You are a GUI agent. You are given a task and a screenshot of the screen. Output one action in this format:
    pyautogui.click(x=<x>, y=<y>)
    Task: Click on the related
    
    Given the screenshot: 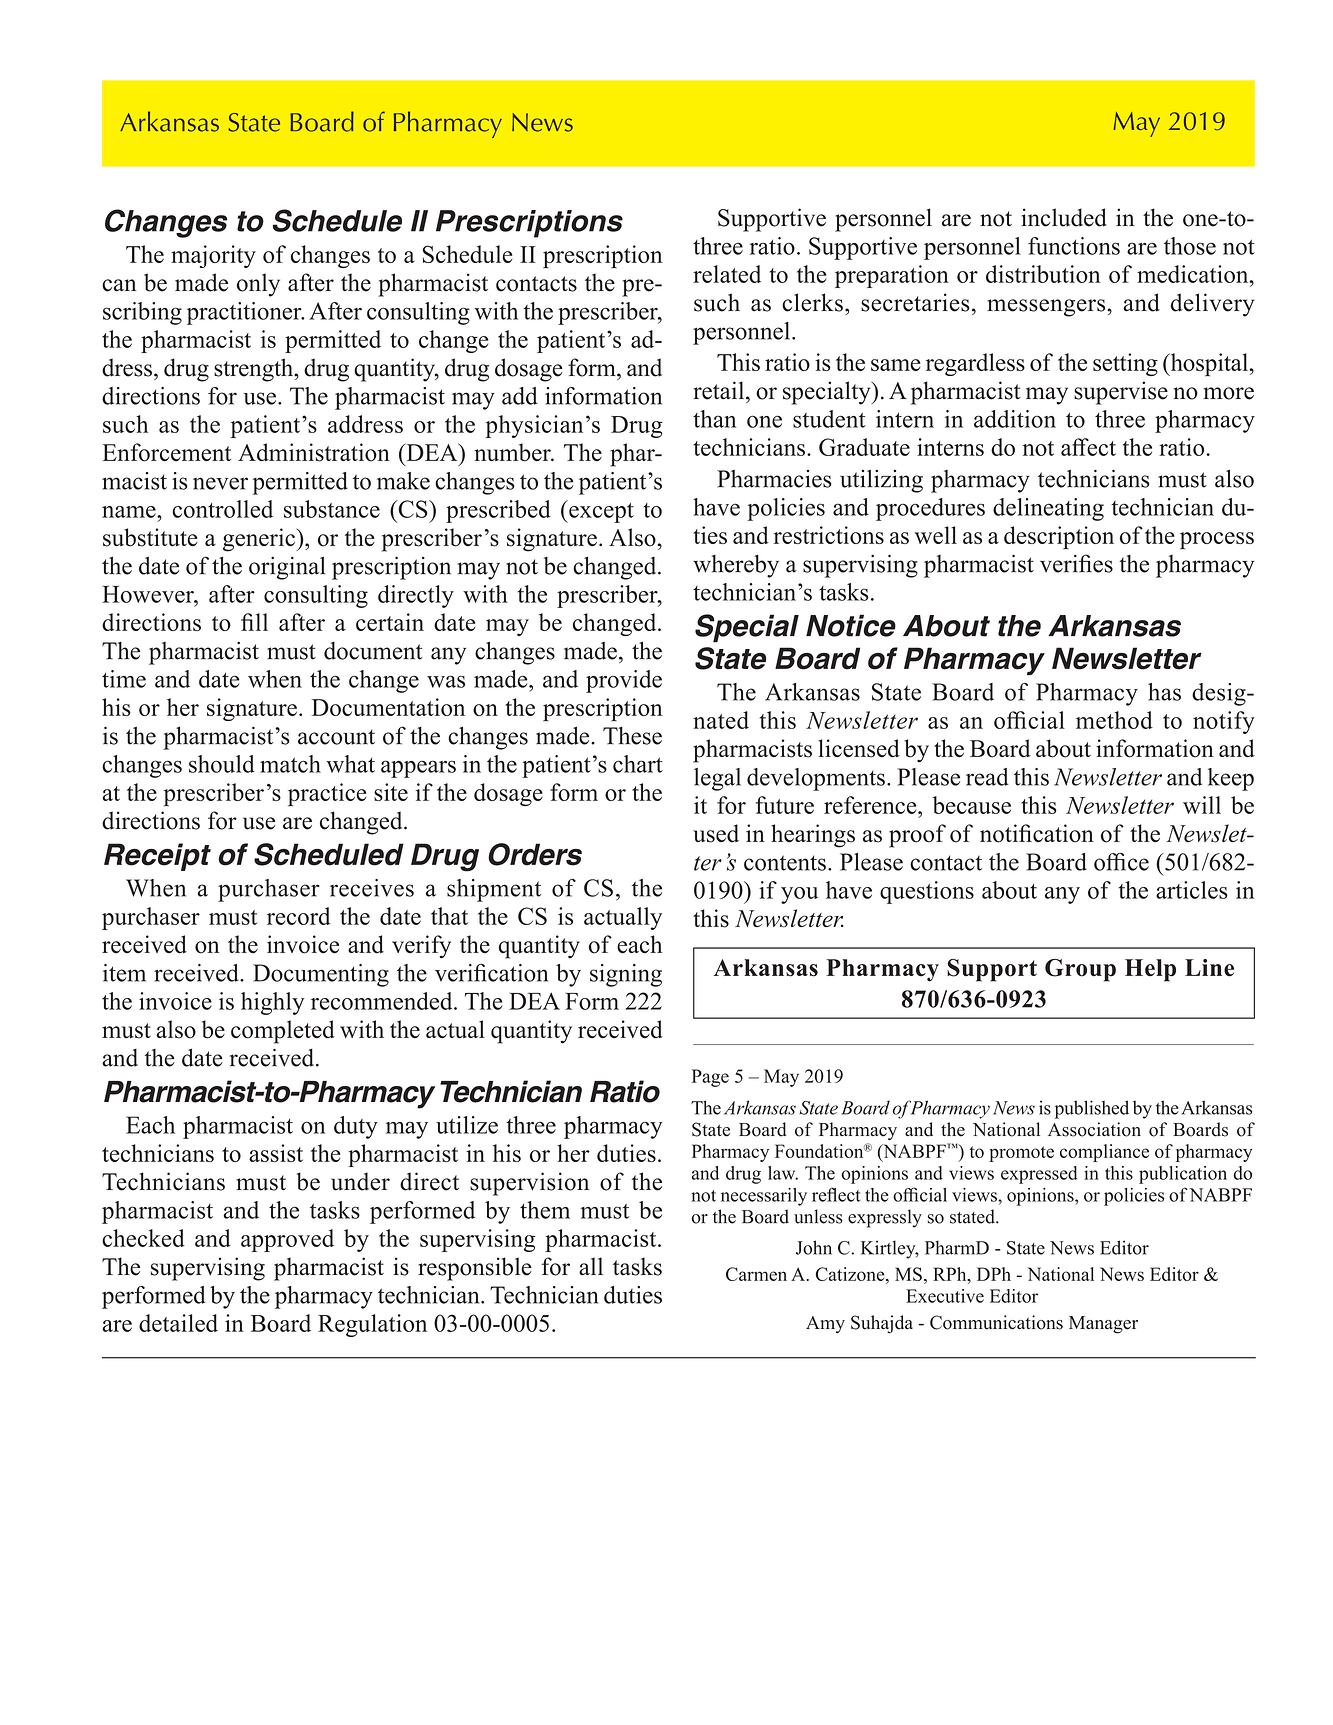 What is the action you would take?
    pyautogui.click(x=727, y=274)
